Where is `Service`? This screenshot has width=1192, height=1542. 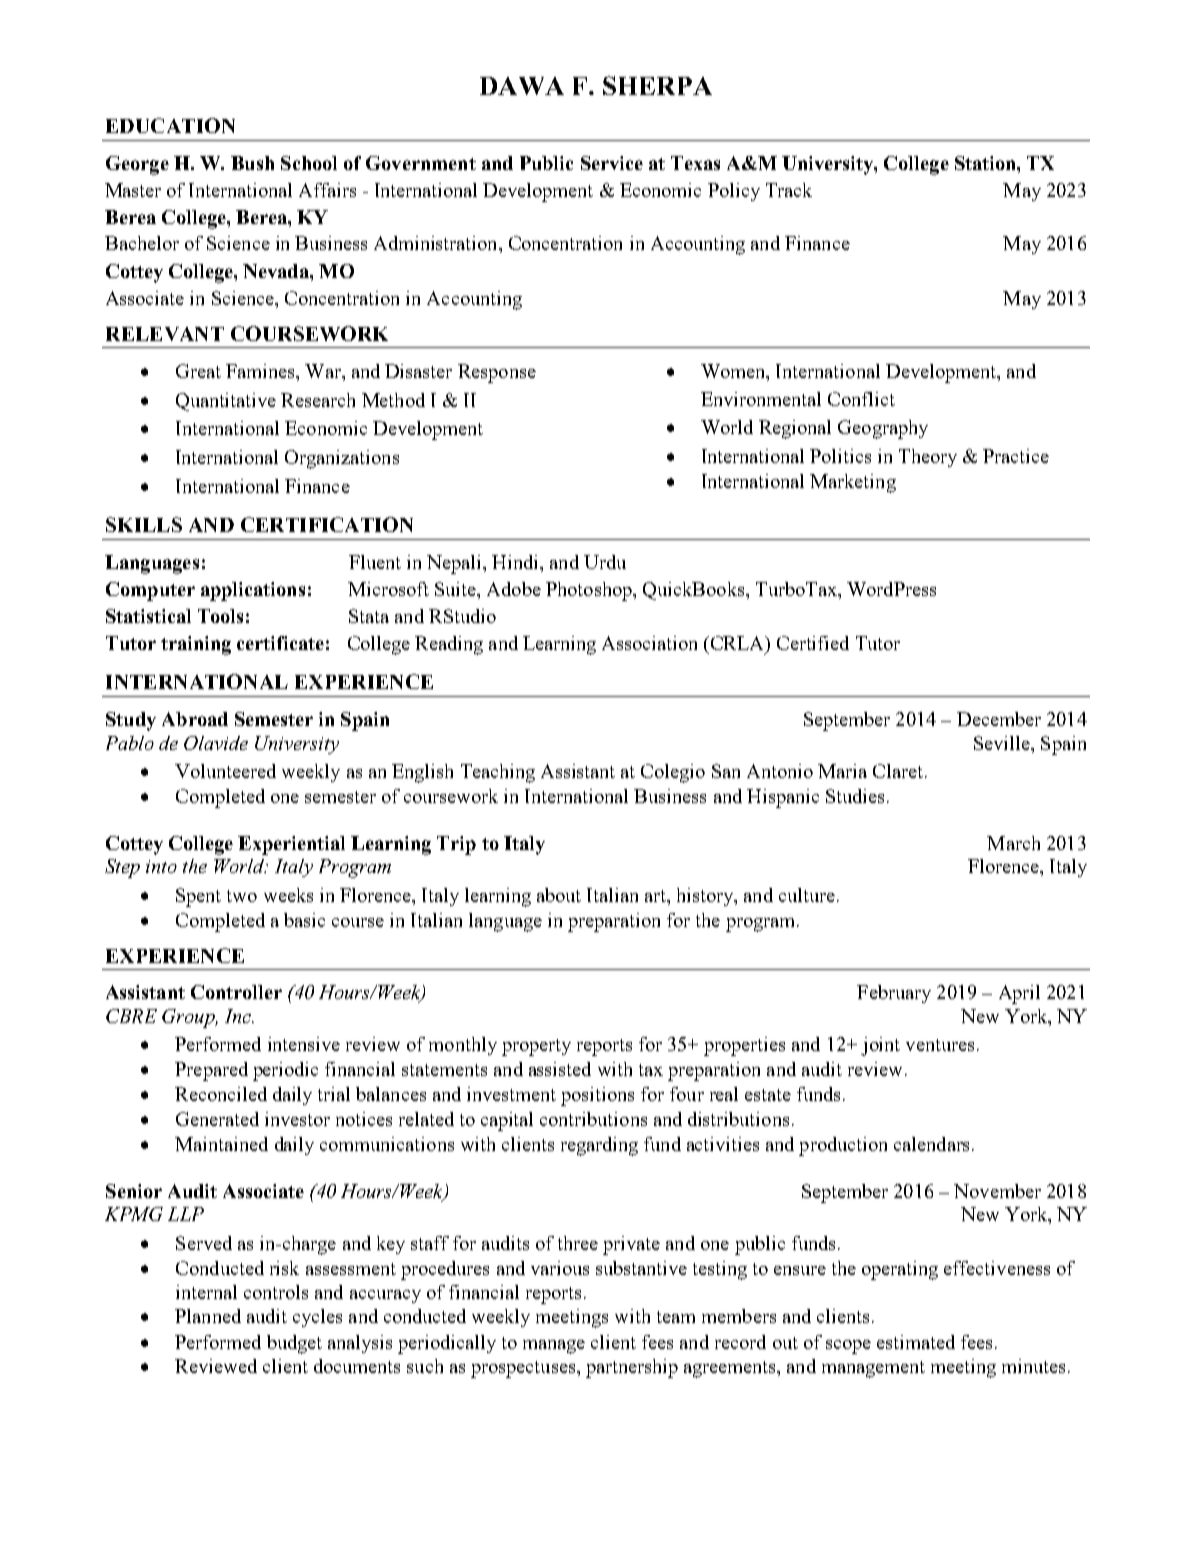 Service is located at coordinates (612, 163).
